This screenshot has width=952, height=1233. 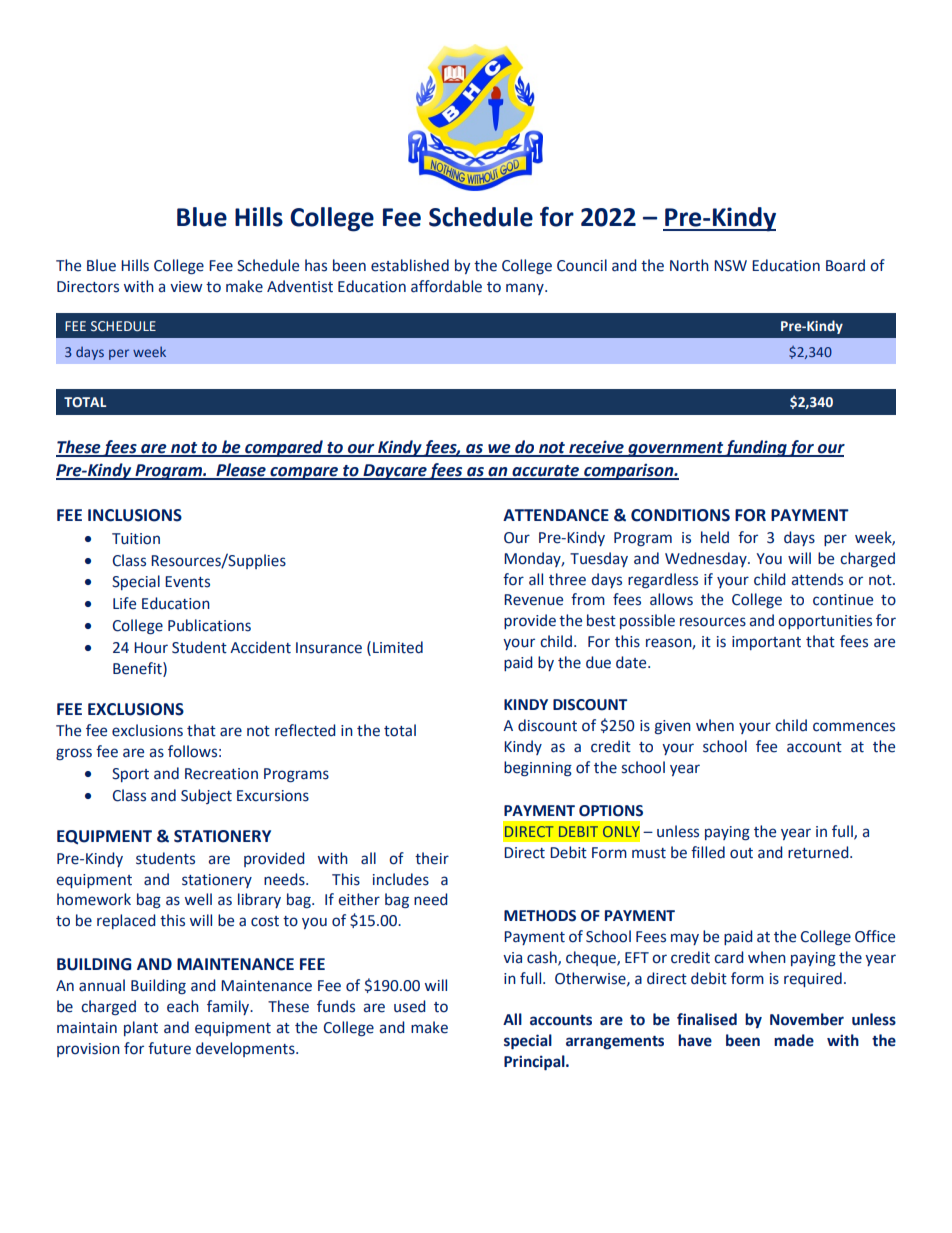 What do you see at coordinates (756, 448) in the screenshot?
I see `funding` at bounding box center [756, 448].
